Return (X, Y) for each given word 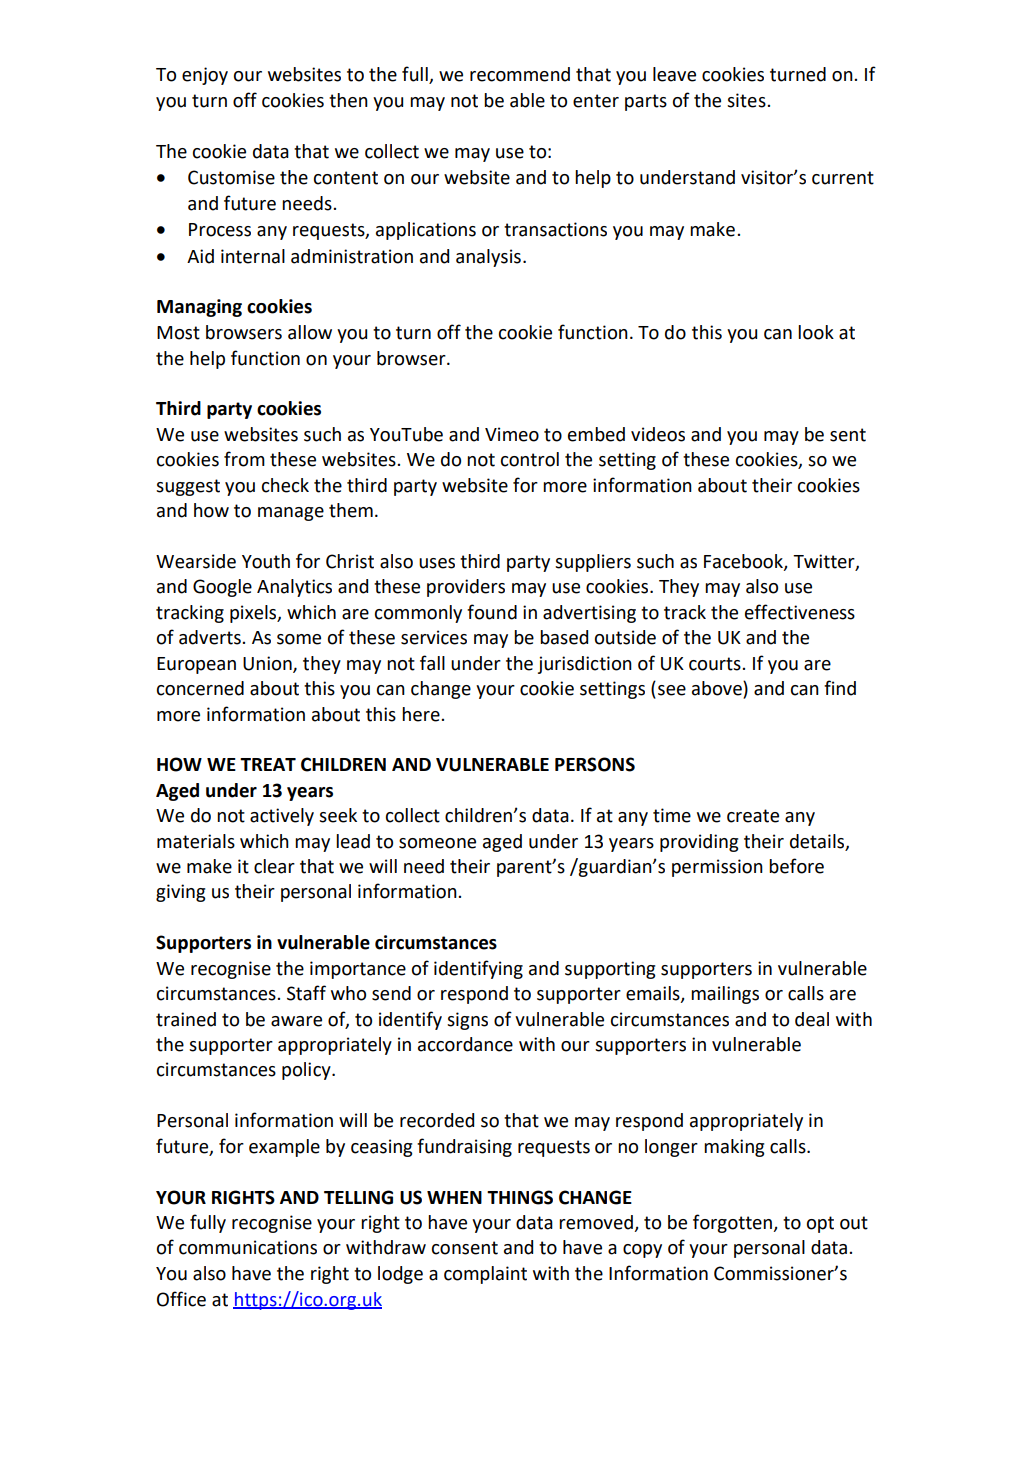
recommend (520, 74)
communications (248, 1247)
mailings (725, 995)
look (816, 332)
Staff (306, 993)
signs (467, 1021)
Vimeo (512, 434)
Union (268, 664)
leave (674, 74)
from (244, 459)
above (718, 689)
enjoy (205, 76)
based (564, 637)
